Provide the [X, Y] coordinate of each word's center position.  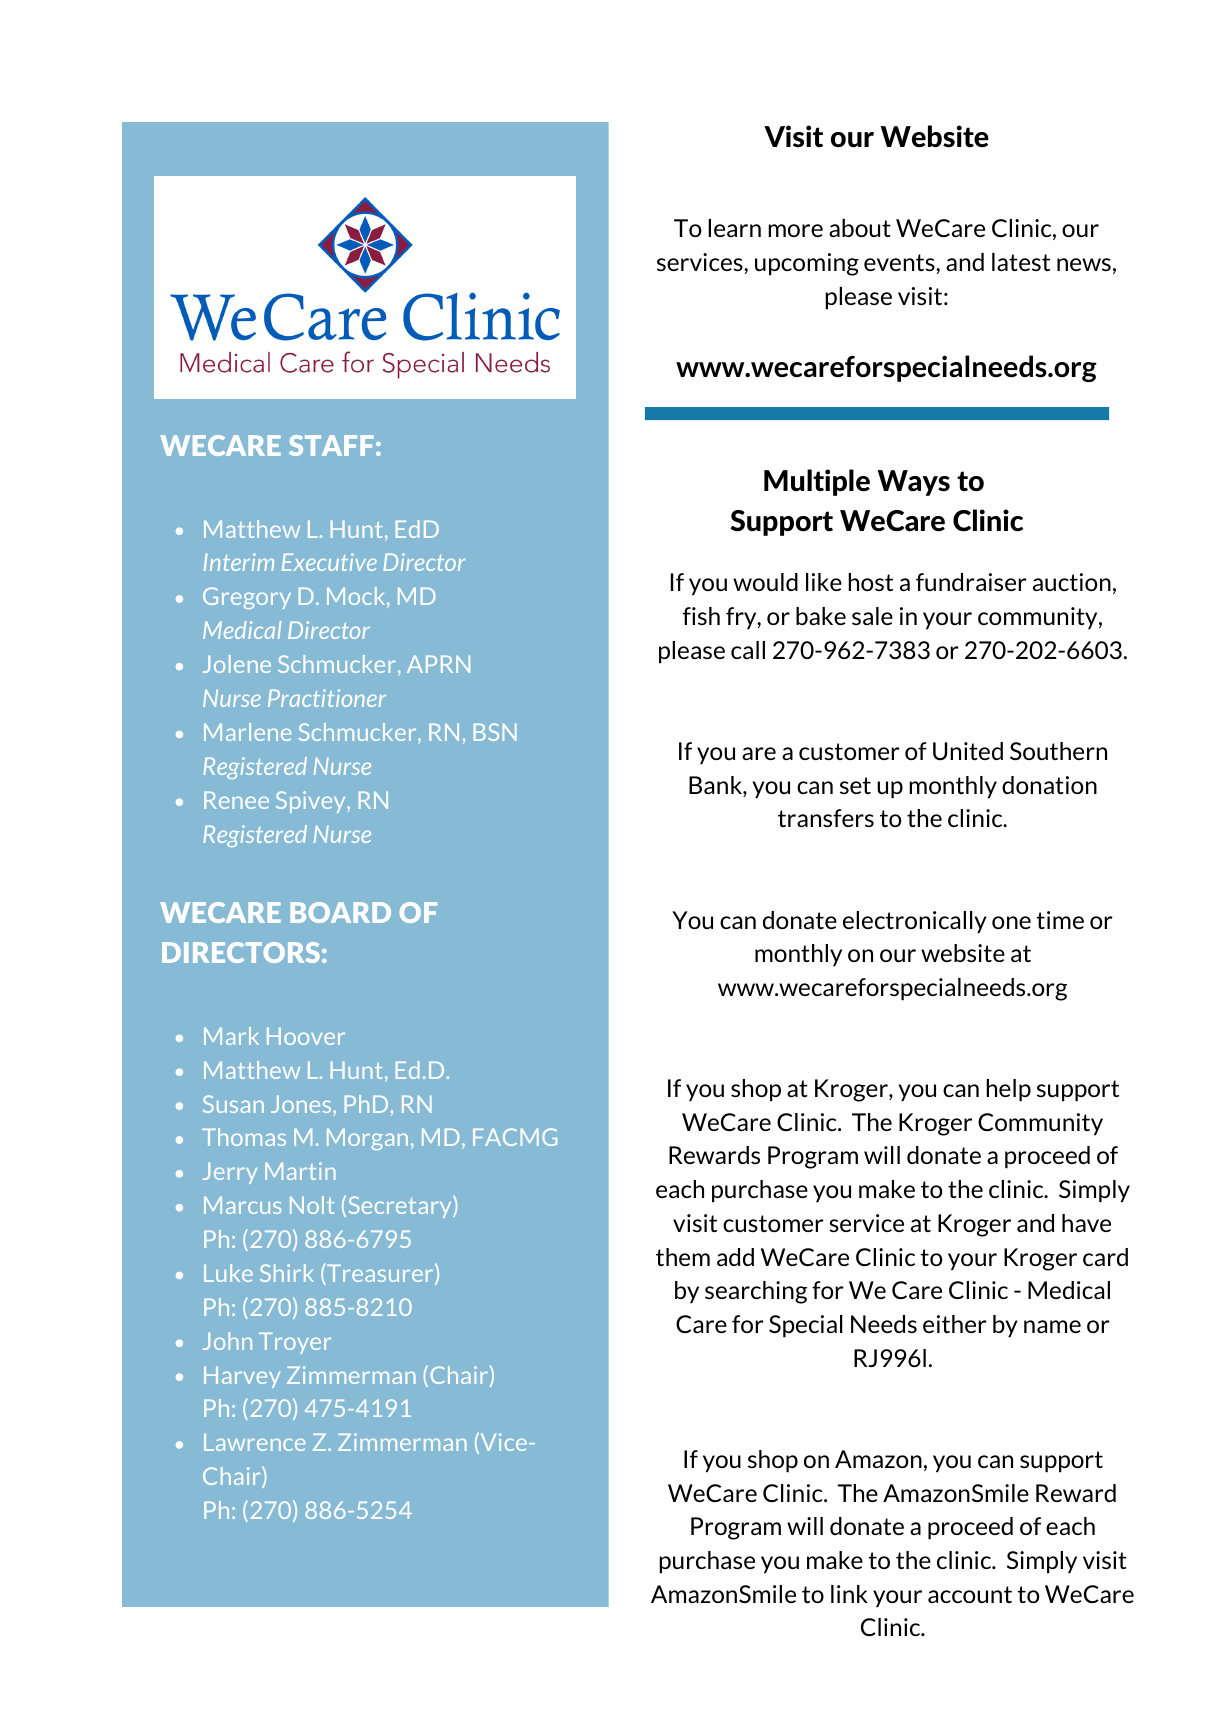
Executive [329, 562]
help [1008, 1090]
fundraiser [971, 582]
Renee [236, 800]
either [955, 1324]
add [735, 1257]
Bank [716, 786]
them [683, 1257]
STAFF [331, 445]
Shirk [287, 1273]
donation [1049, 785]
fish [701, 616]
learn [734, 228]
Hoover [306, 1036]
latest [1021, 262]
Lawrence [254, 1442]
